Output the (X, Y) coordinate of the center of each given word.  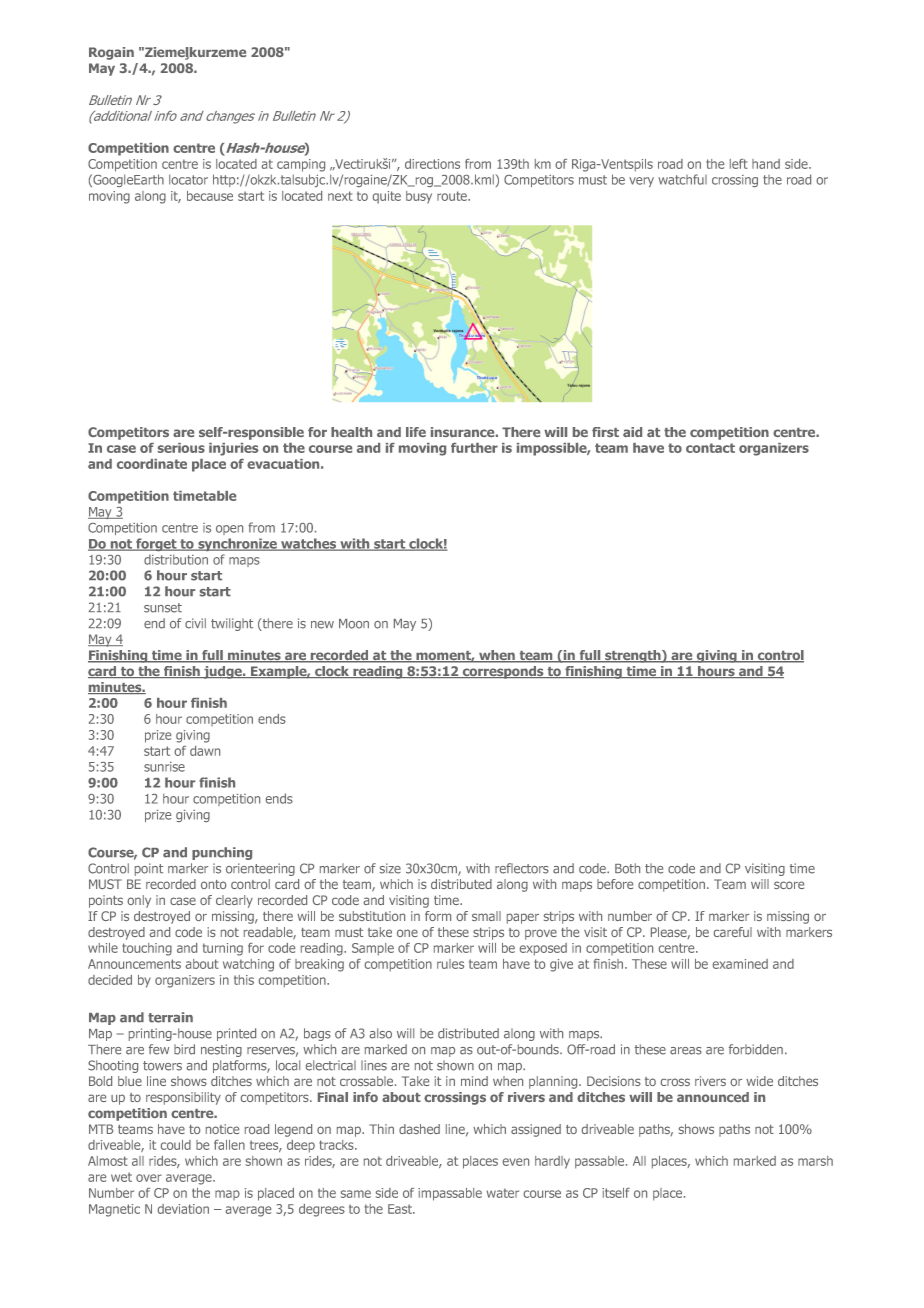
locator (188, 179)
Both (627, 868)
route (453, 196)
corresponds (503, 672)
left (739, 164)
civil (195, 623)
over (149, 1178)
